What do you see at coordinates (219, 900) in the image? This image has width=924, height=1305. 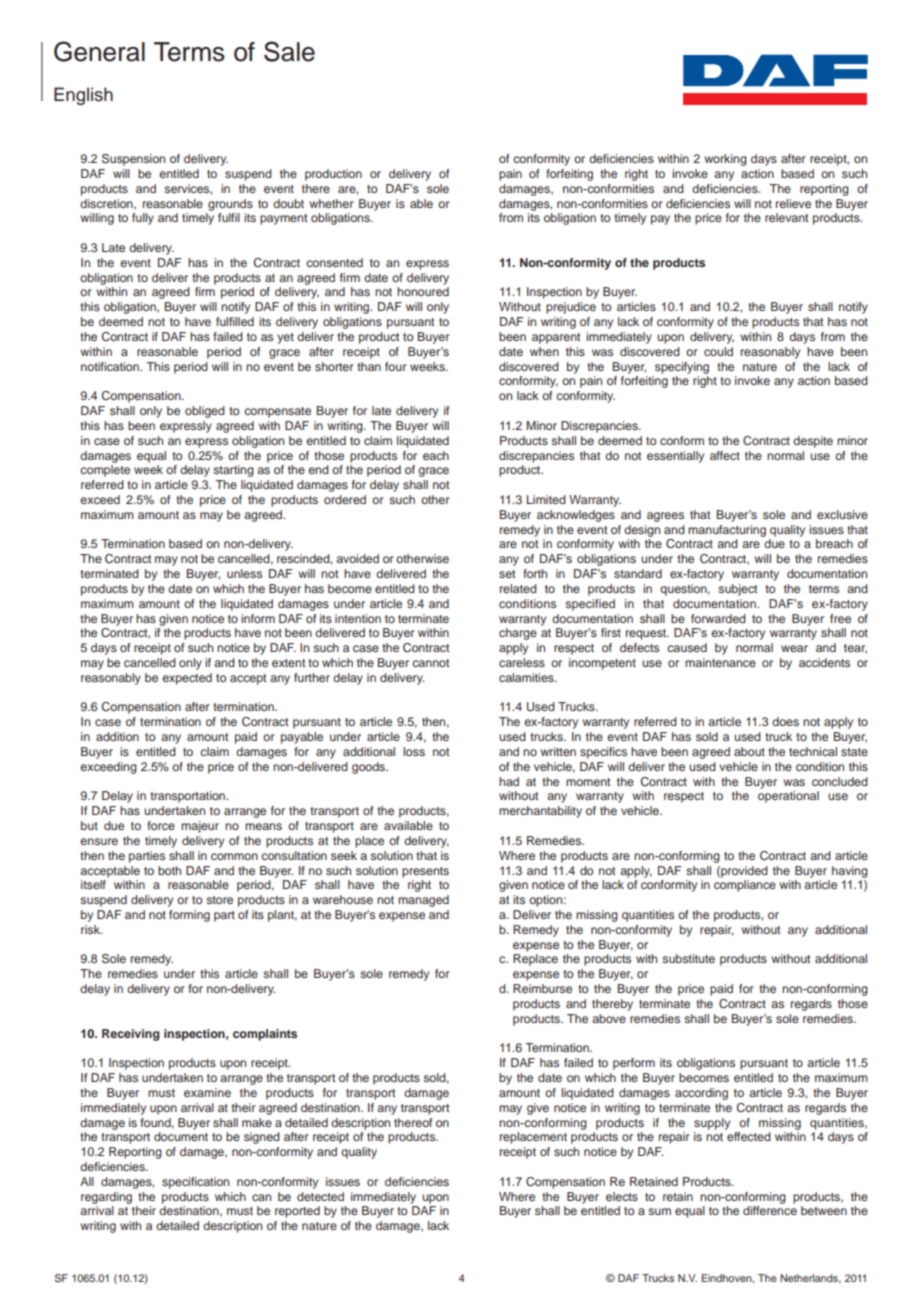 I see `store` at bounding box center [219, 900].
